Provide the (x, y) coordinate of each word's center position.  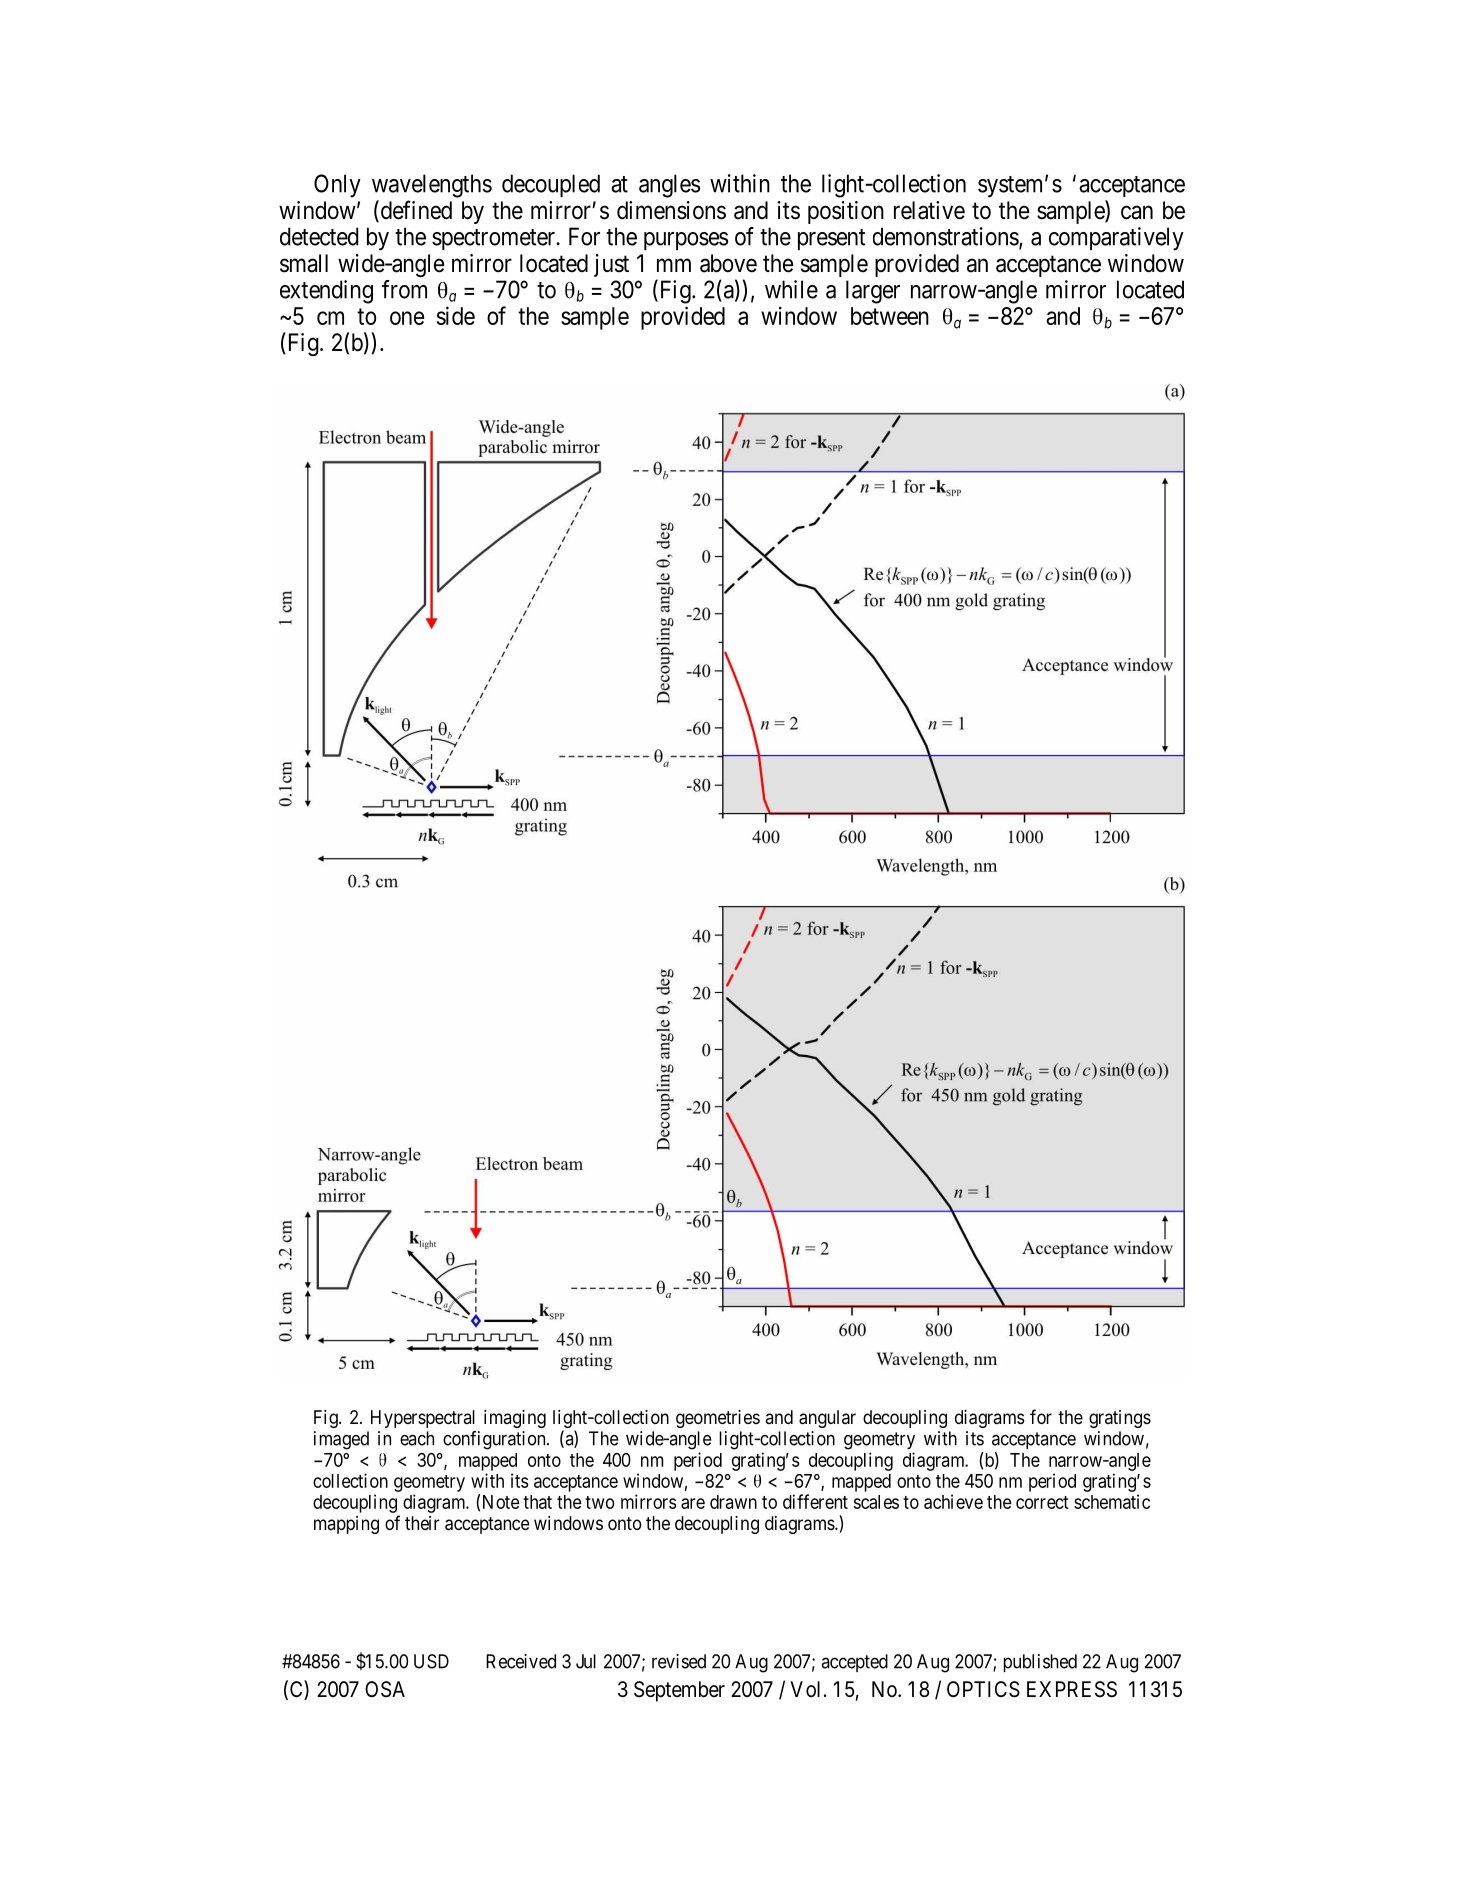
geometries (718, 1419)
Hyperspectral (423, 1419)
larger (873, 292)
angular (827, 1419)
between (890, 316)
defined (415, 211)
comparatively (1116, 239)
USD (431, 1661)
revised (679, 1661)
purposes (686, 241)
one (407, 318)
